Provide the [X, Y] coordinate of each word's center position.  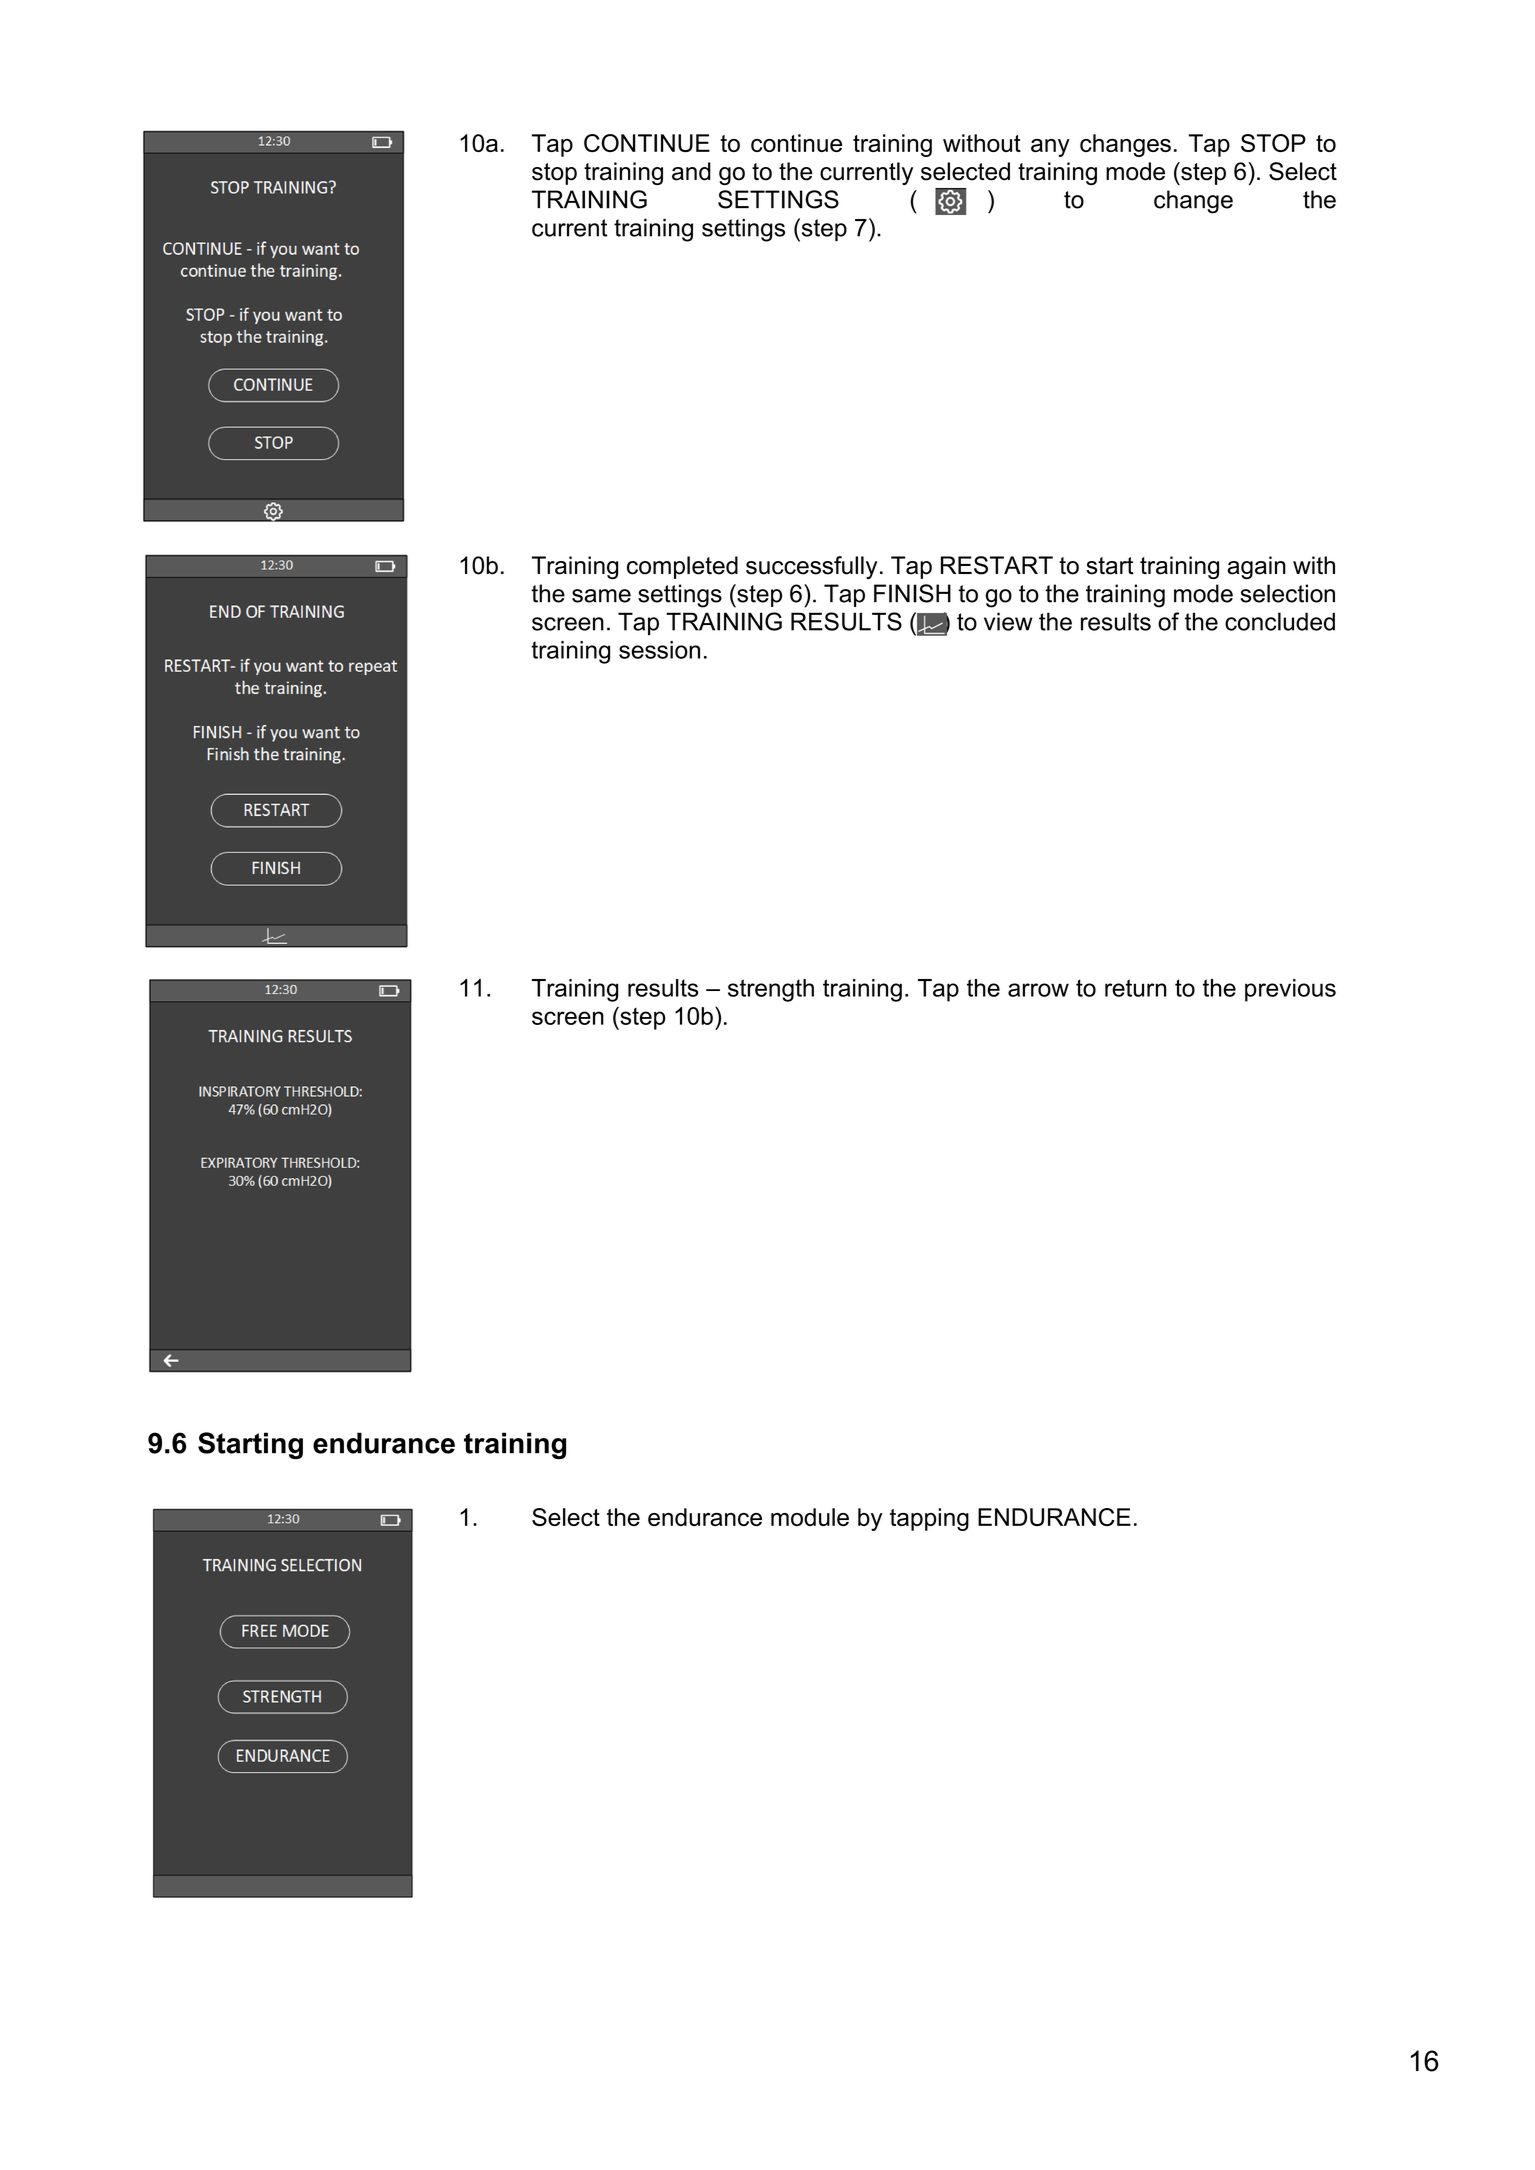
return [1135, 988]
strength [771, 990]
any [1050, 148]
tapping [929, 1519]
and [691, 171]
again [1256, 567]
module [810, 1517]
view [1008, 621]
